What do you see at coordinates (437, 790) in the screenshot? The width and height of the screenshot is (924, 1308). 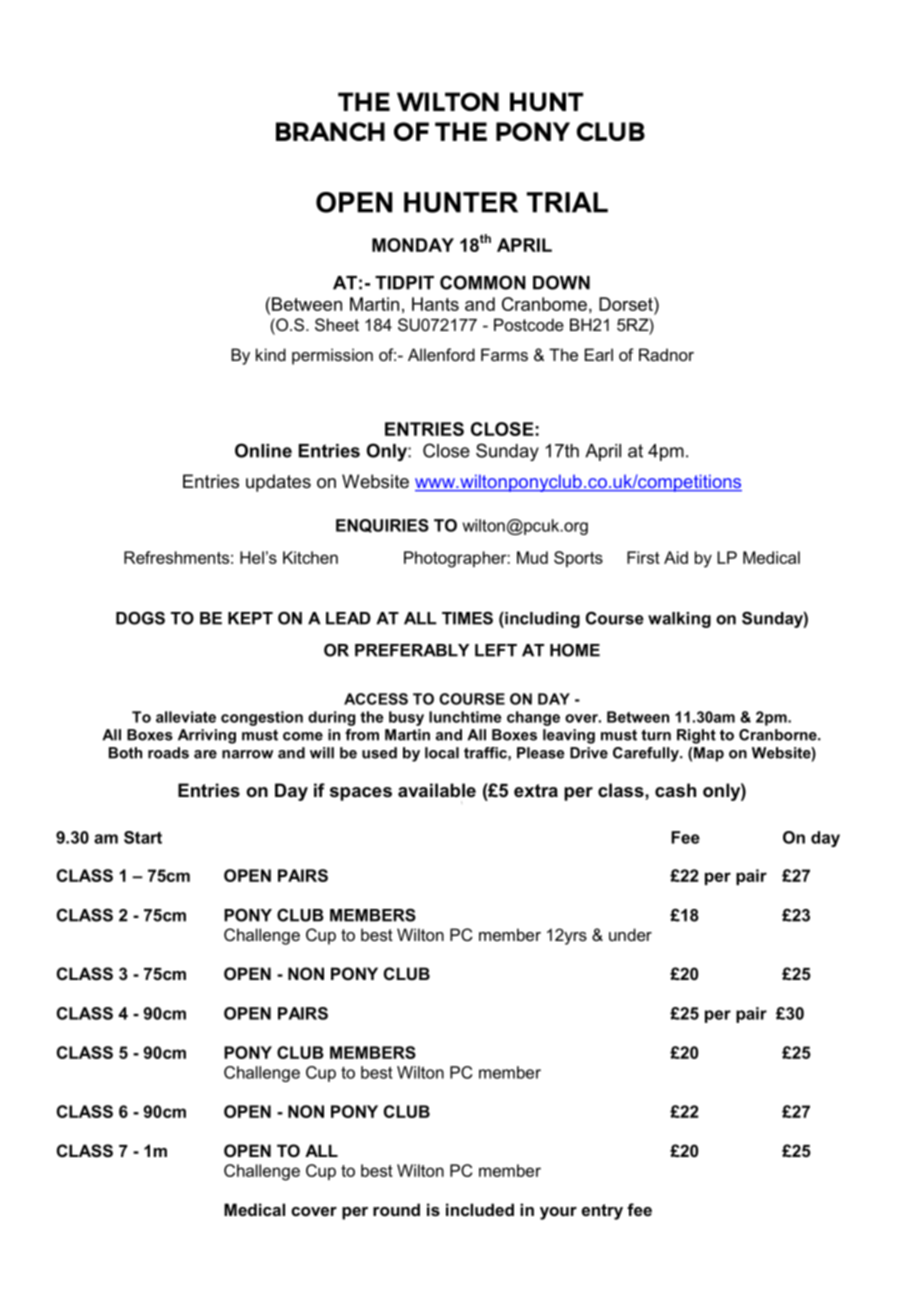 I see `available` at bounding box center [437, 790].
